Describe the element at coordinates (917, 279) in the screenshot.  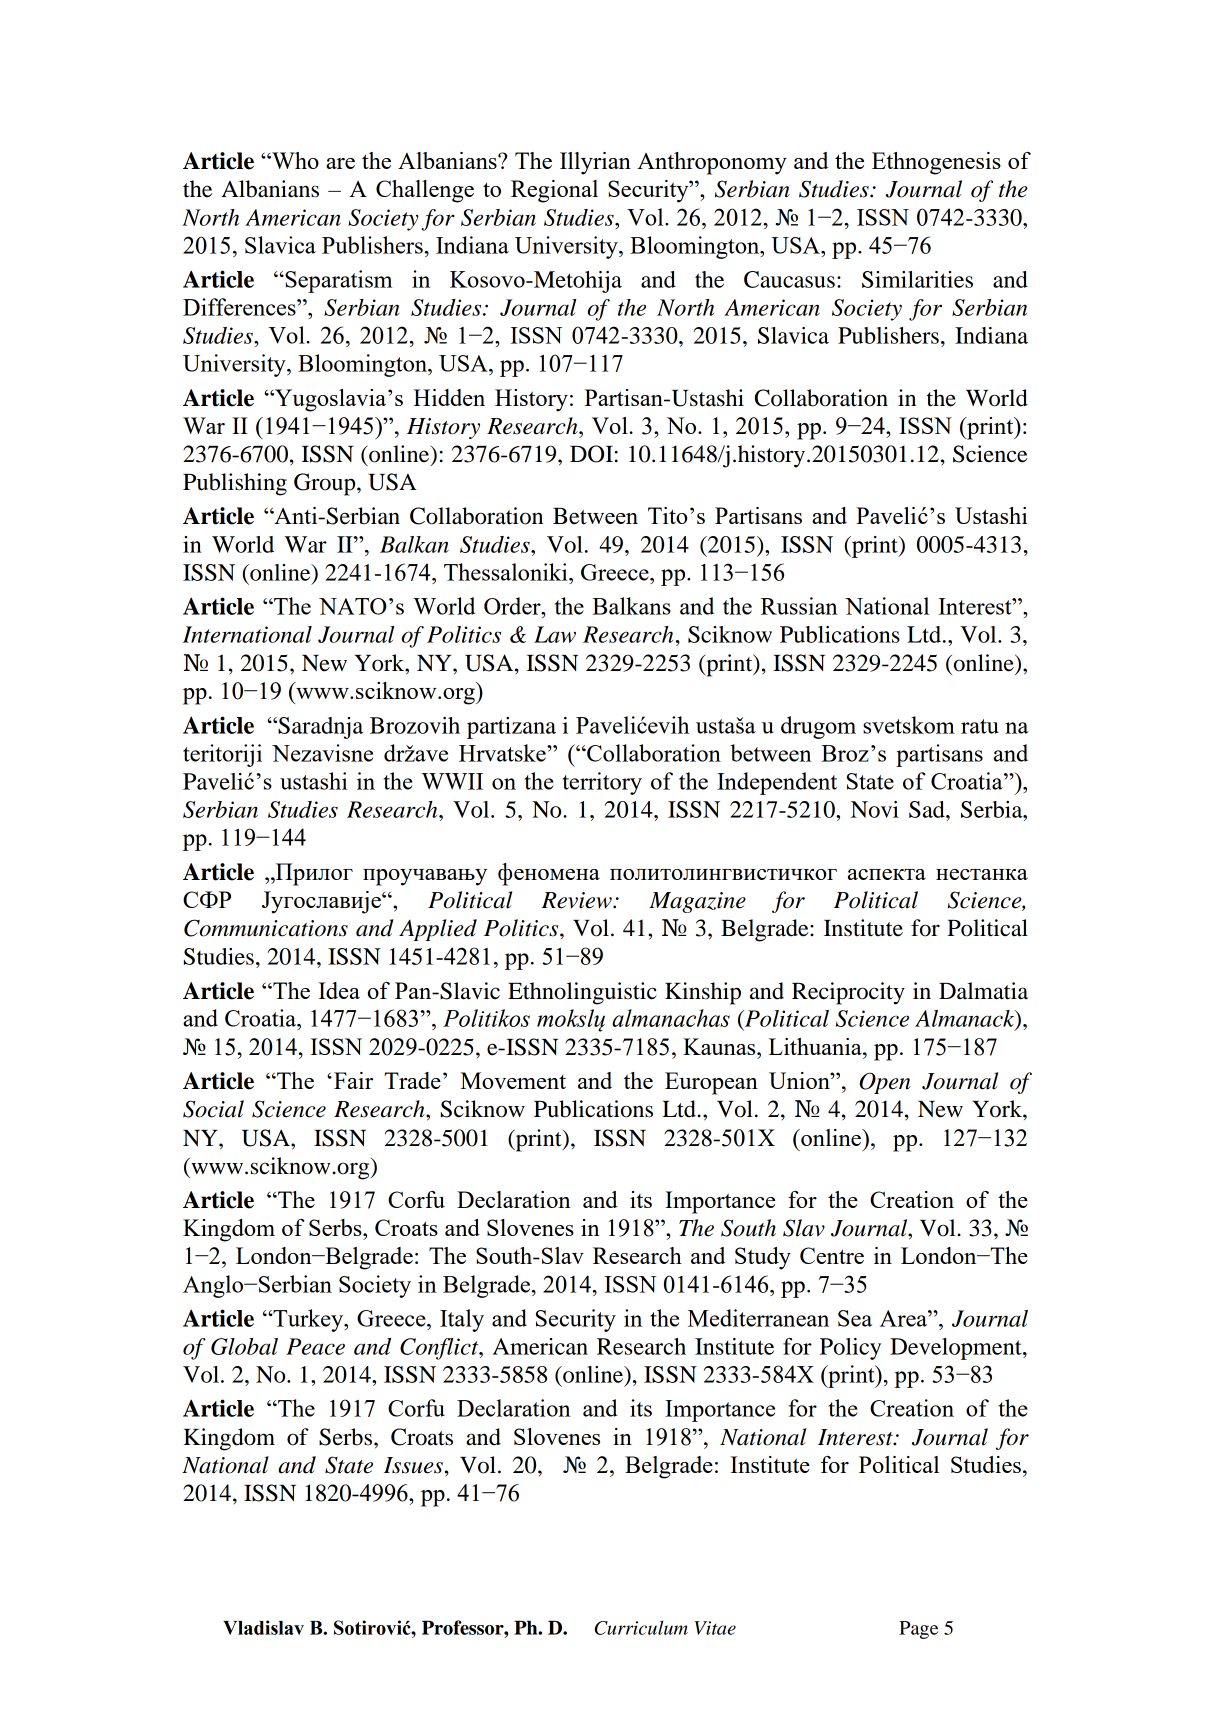
I see `Similarities` at that location.
